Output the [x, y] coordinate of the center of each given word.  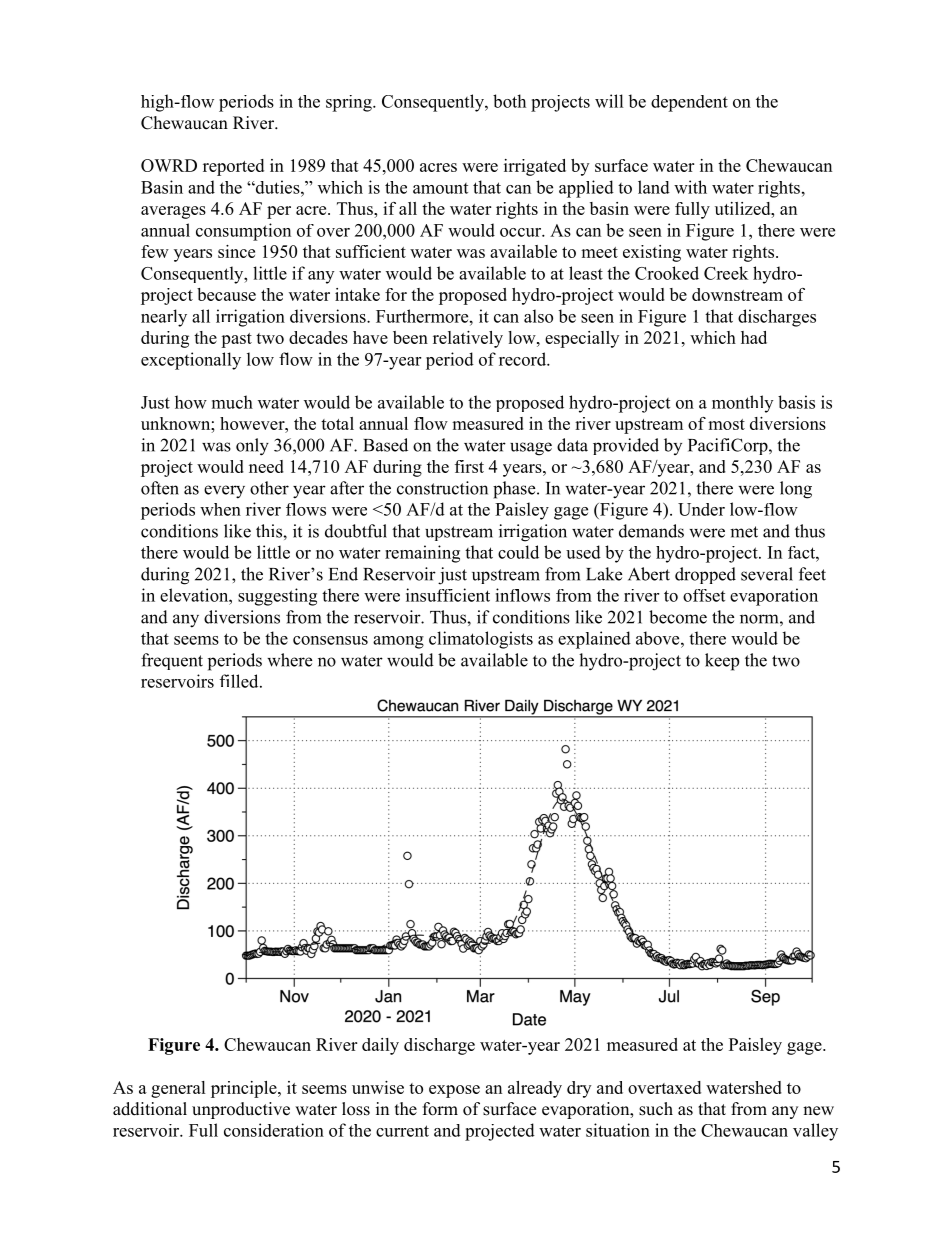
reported [233, 167]
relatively [468, 339]
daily [380, 1046]
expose [454, 1091]
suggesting [277, 597]
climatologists [481, 640]
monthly [742, 404]
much [232, 402]
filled [240, 681]
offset [704, 595]
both [509, 101]
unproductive [241, 1110]
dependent [689, 103]
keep [722, 662]
